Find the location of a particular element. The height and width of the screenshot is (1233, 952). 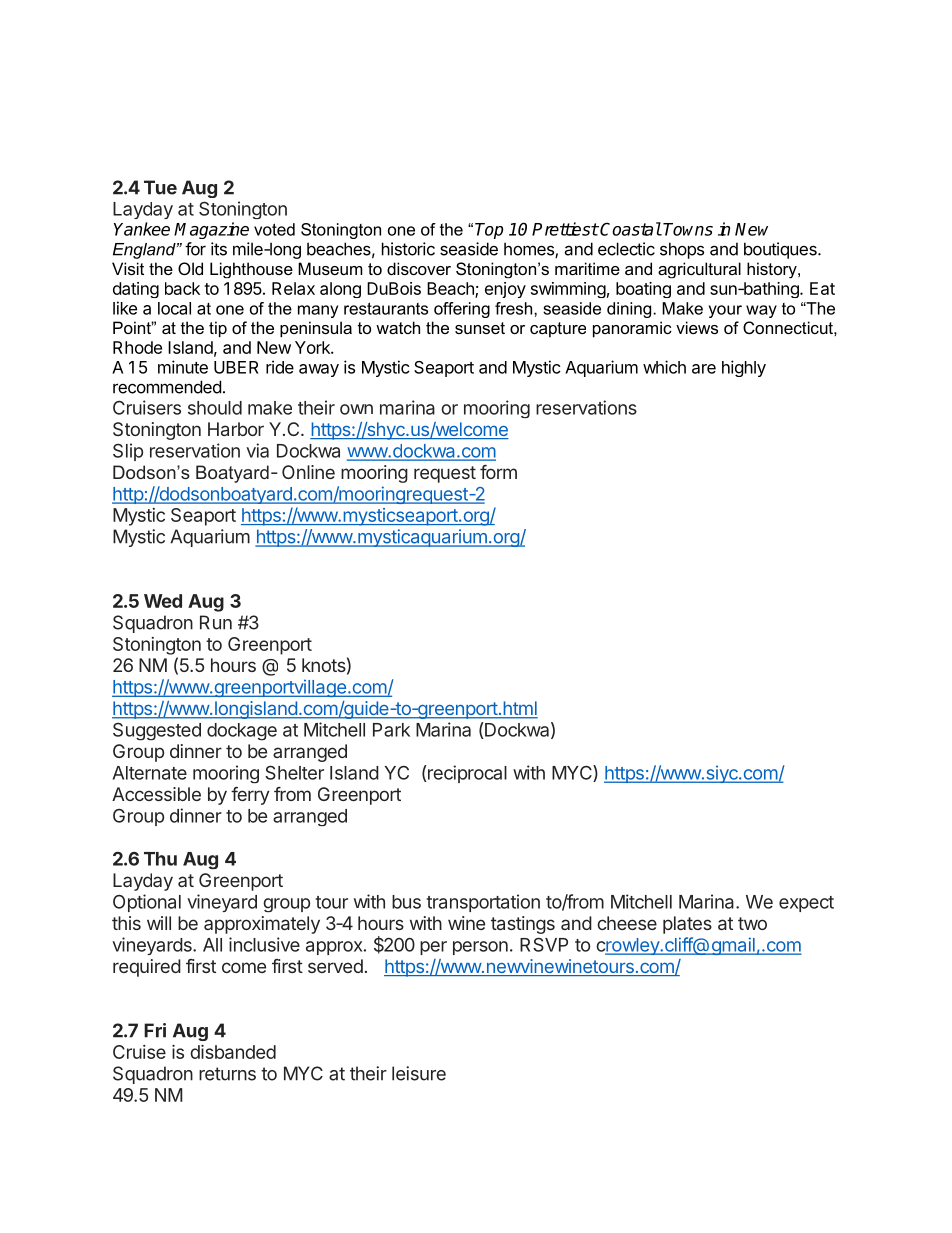

disbanded is located at coordinates (233, 1052).
